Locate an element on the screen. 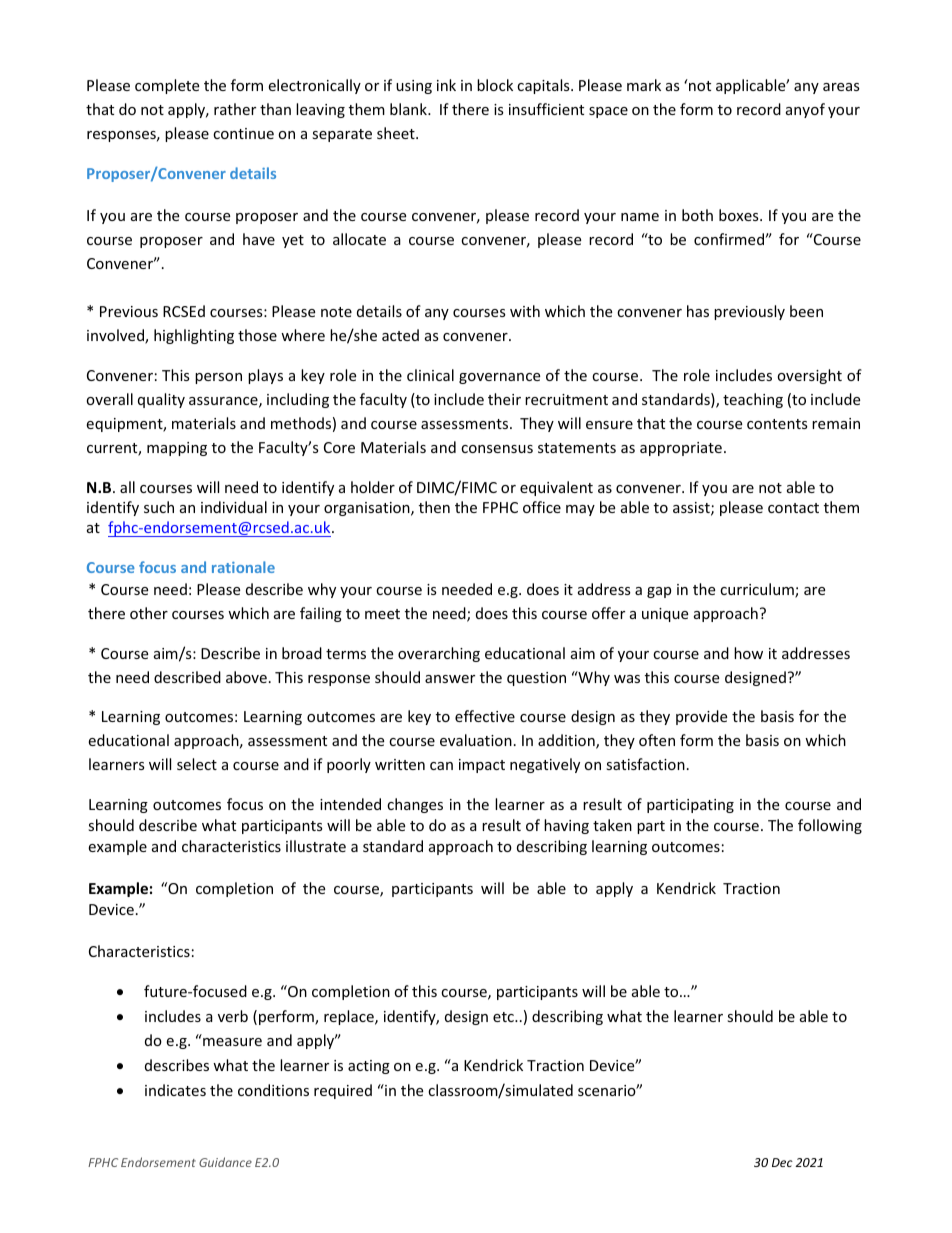 The height and width of the screenshot is (1233, 952). block is located at coordinates (495, 85).
